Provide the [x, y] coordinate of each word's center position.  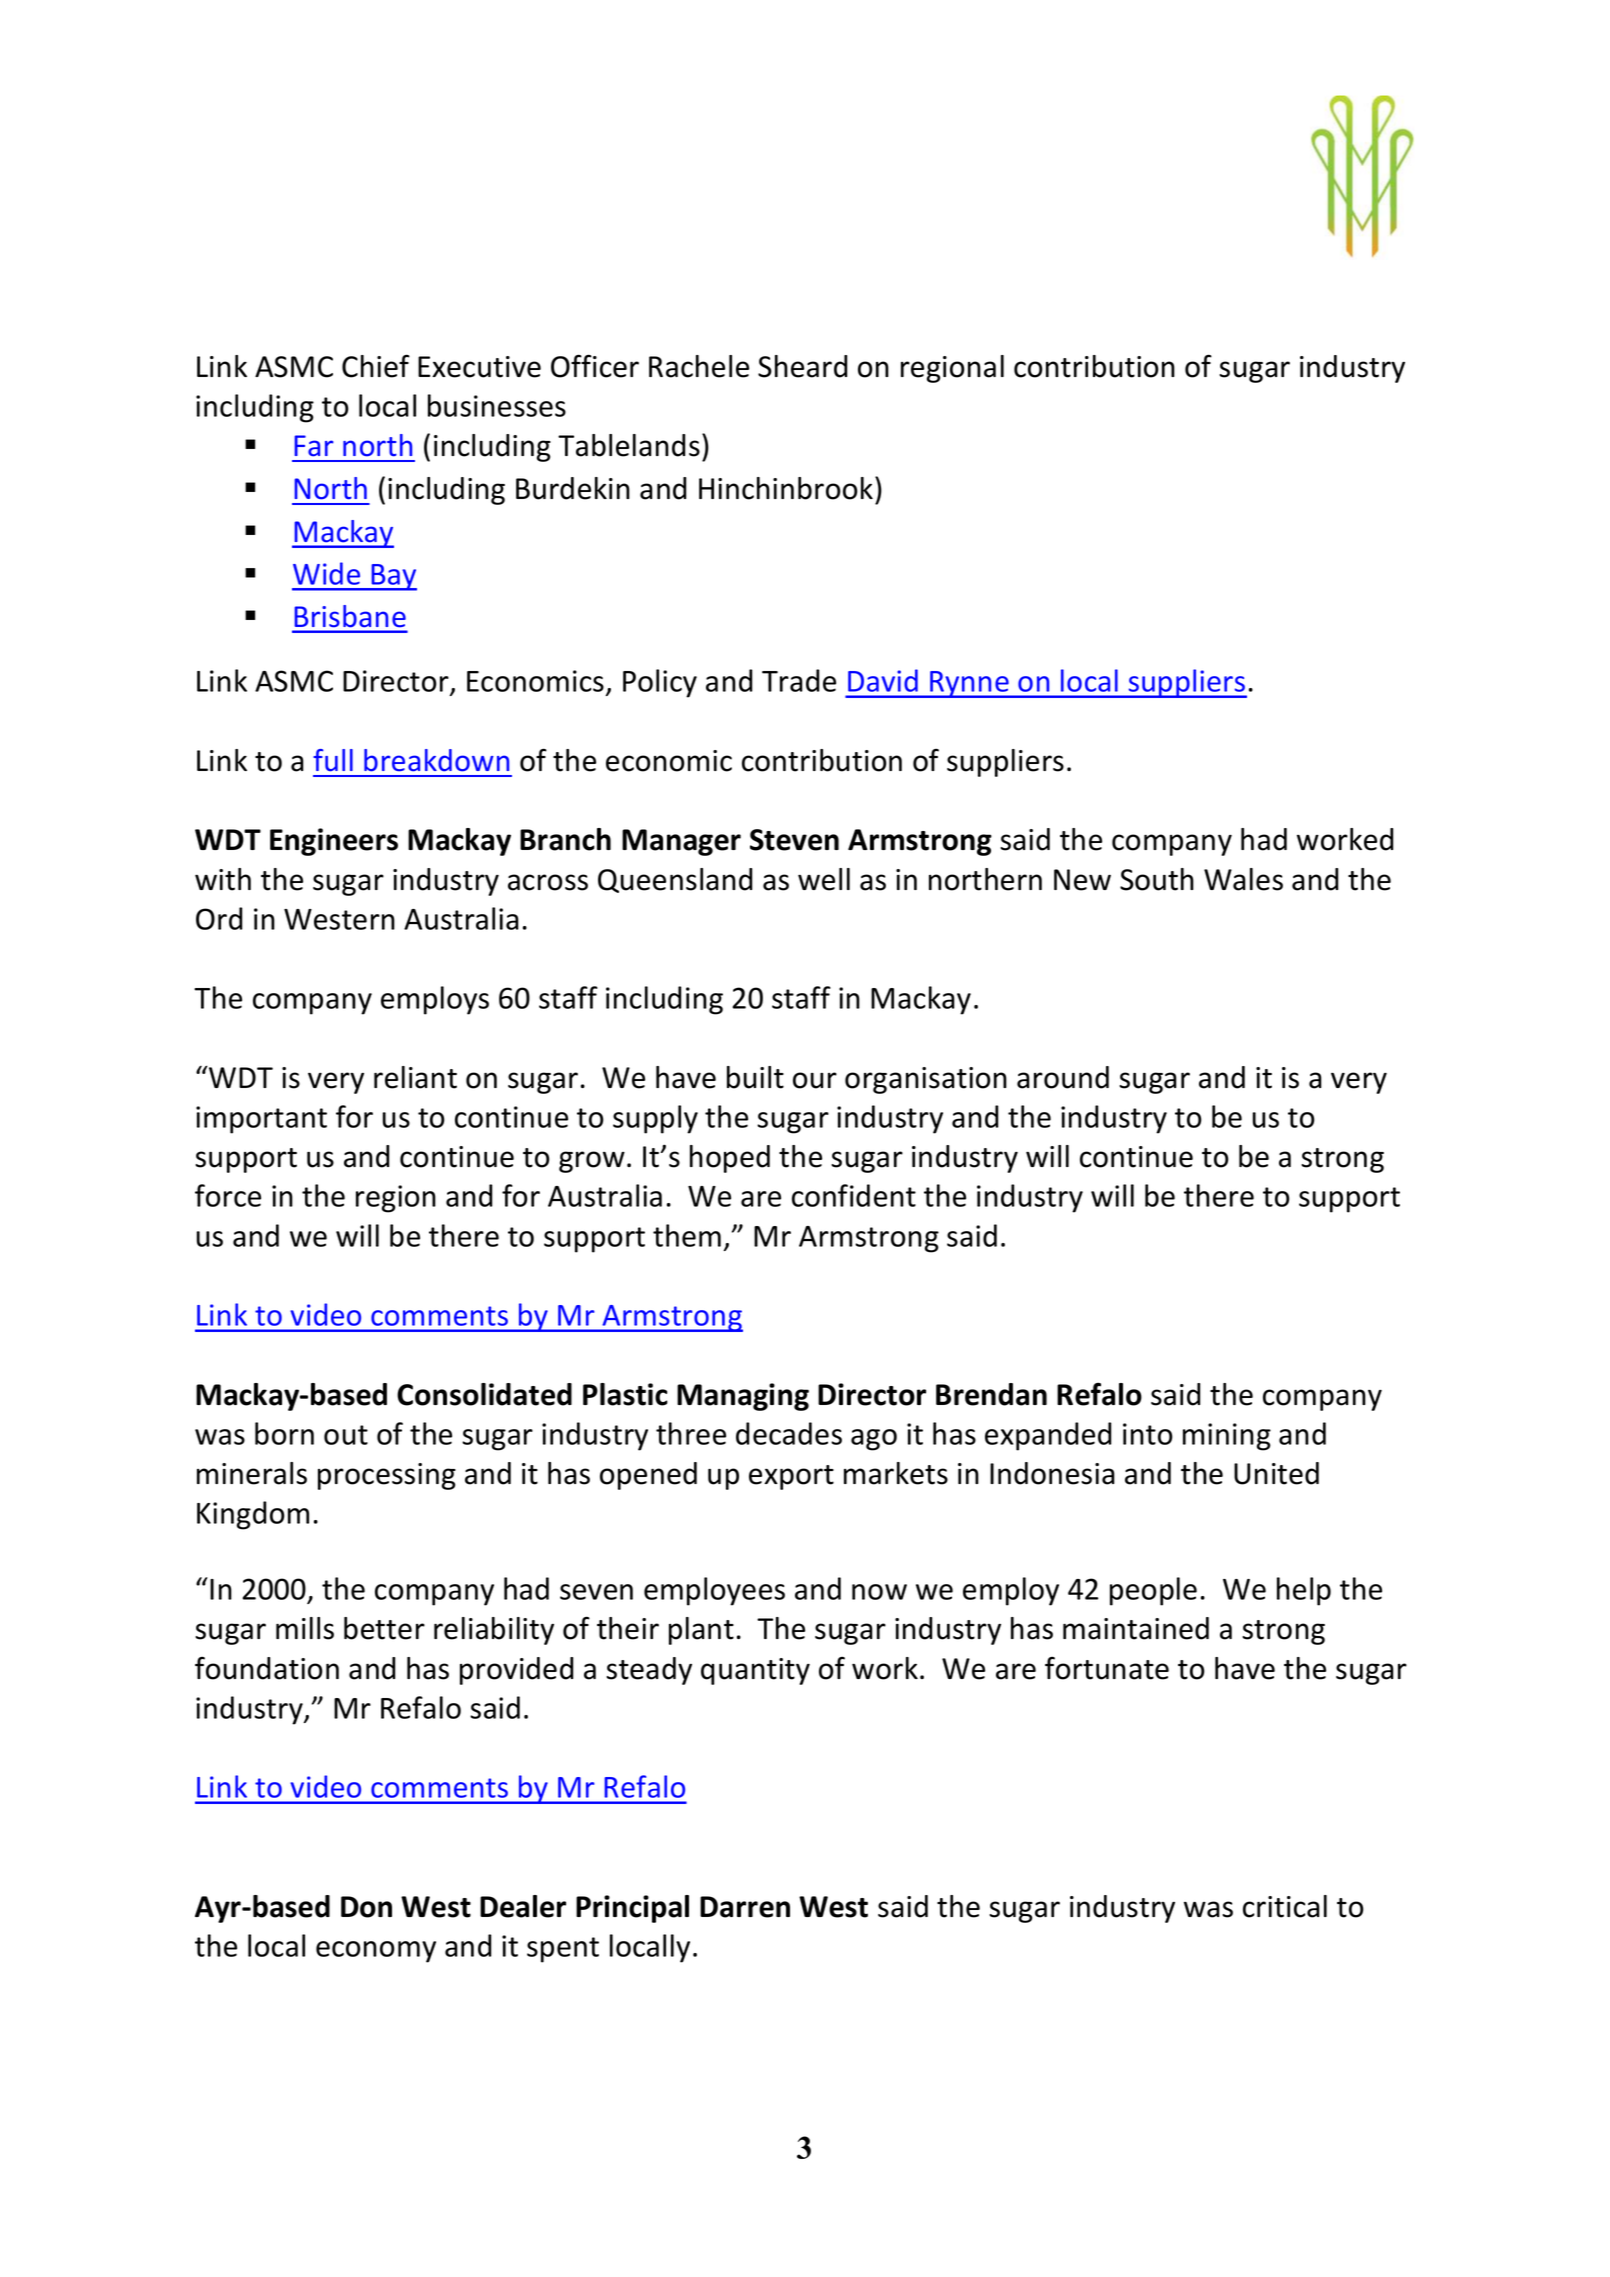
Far [313, 446]
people [1153, 1591]
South [1157, 879]
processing [387, 1476]
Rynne [969, 684]
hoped [730, 1159]
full [333, 760]
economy [376, 1952]
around [1063, 1077]
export [791, 1477]
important [261, 1120]
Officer [595, 366]
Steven [794, 840]
